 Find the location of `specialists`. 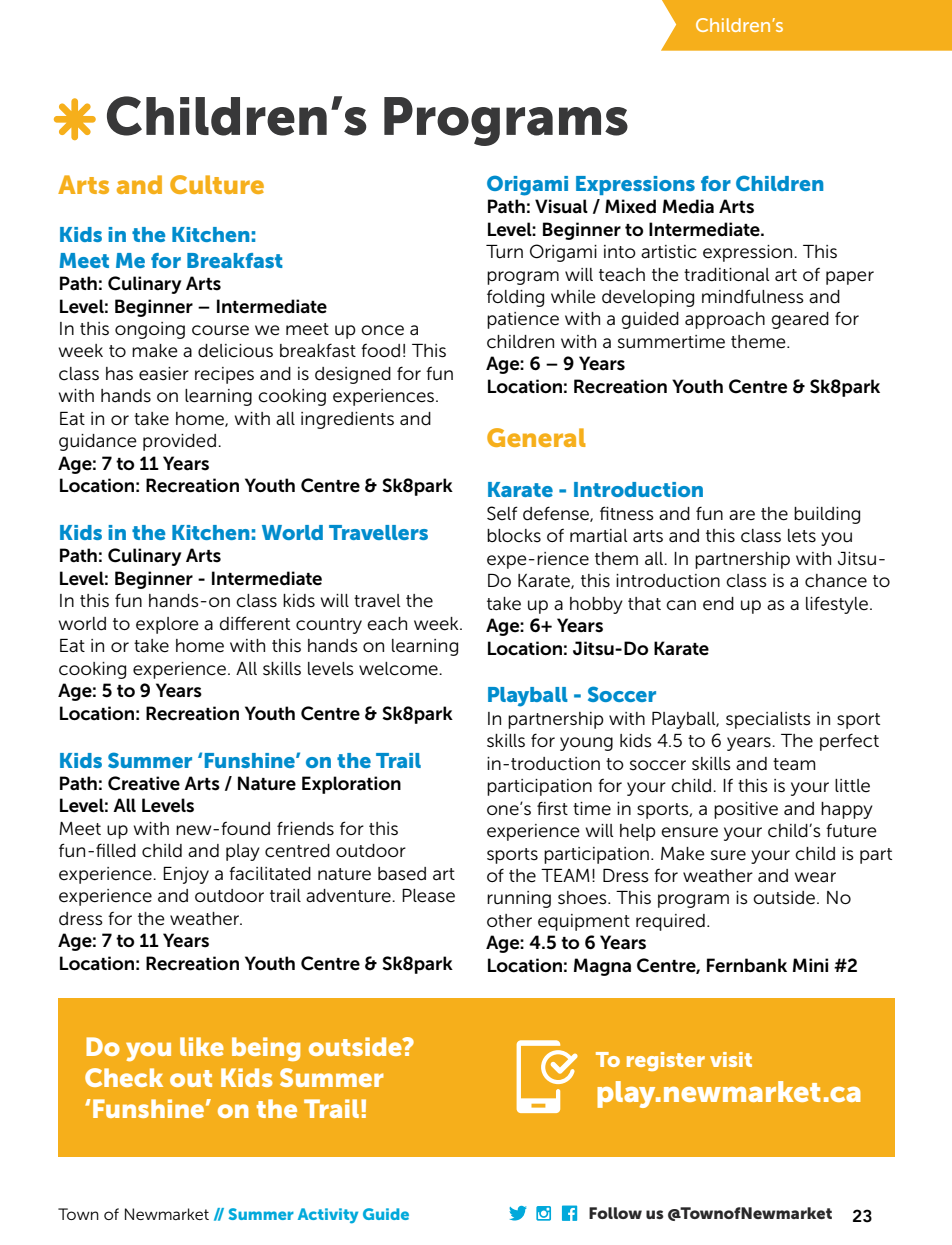

specialists is located at coordinates (768, 720).
